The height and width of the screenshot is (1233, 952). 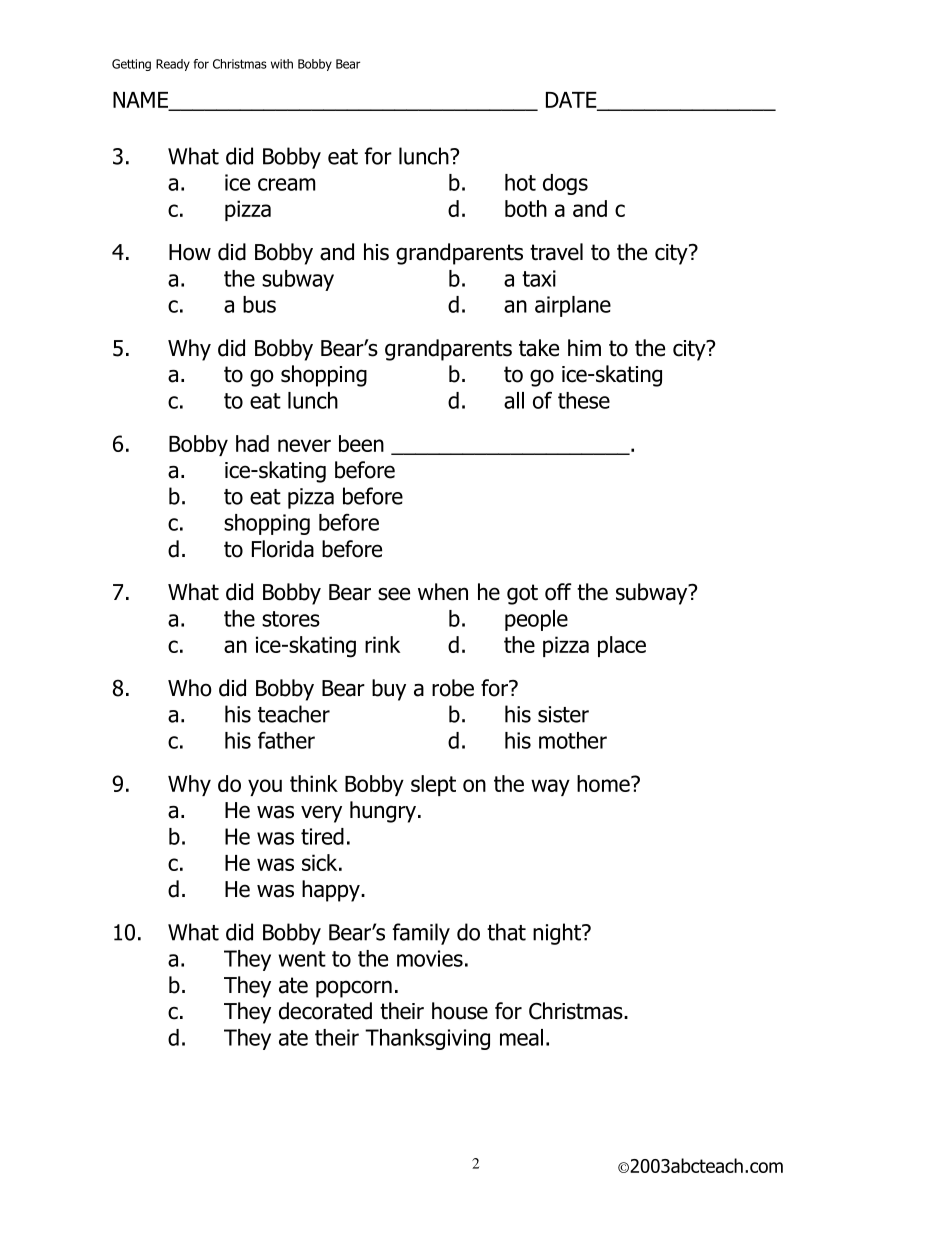 I want to click on meal, so click(x=521, y=1037).
